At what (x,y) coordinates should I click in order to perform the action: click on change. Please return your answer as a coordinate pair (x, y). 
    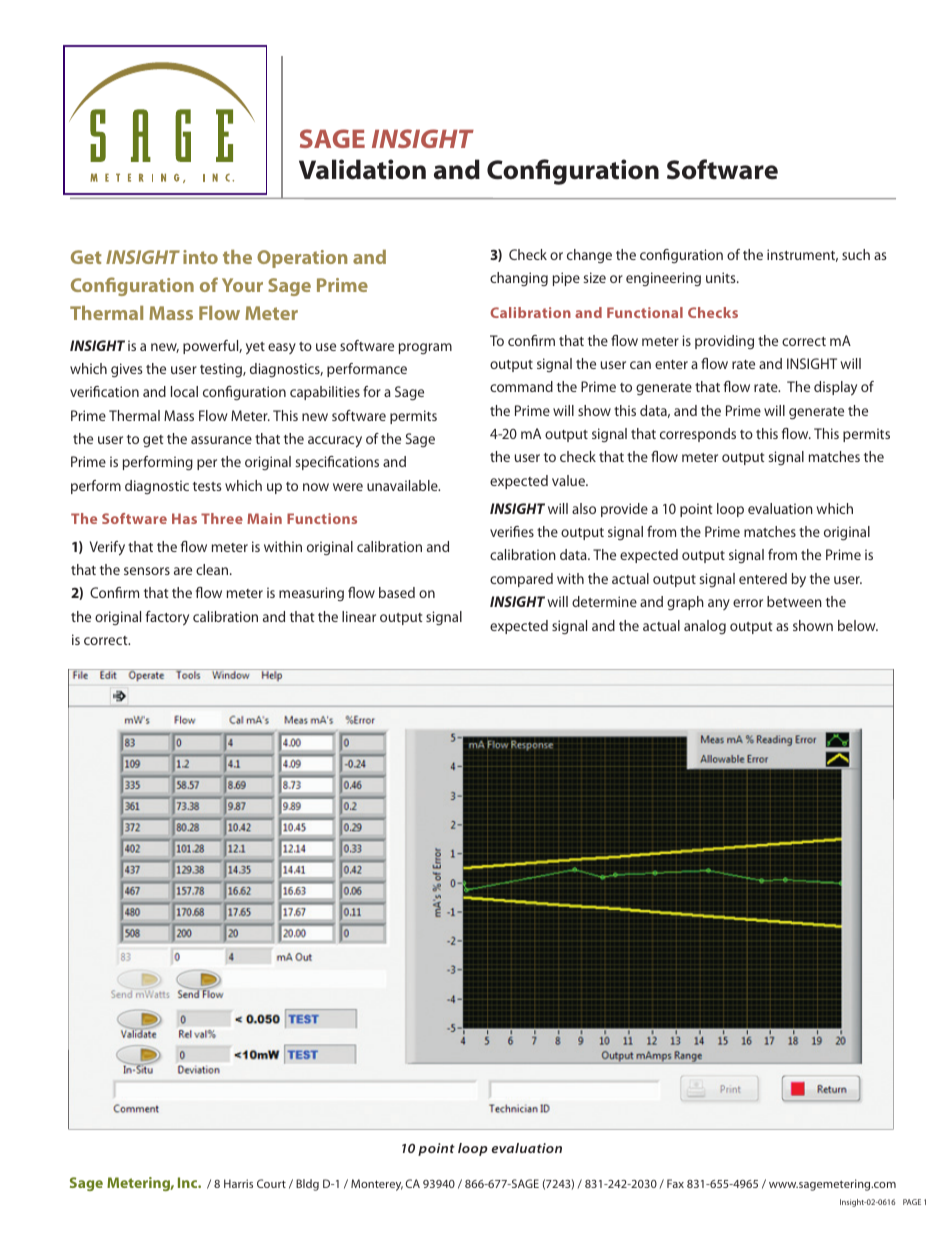
    Looking at the image, I should click on (589, 256).
